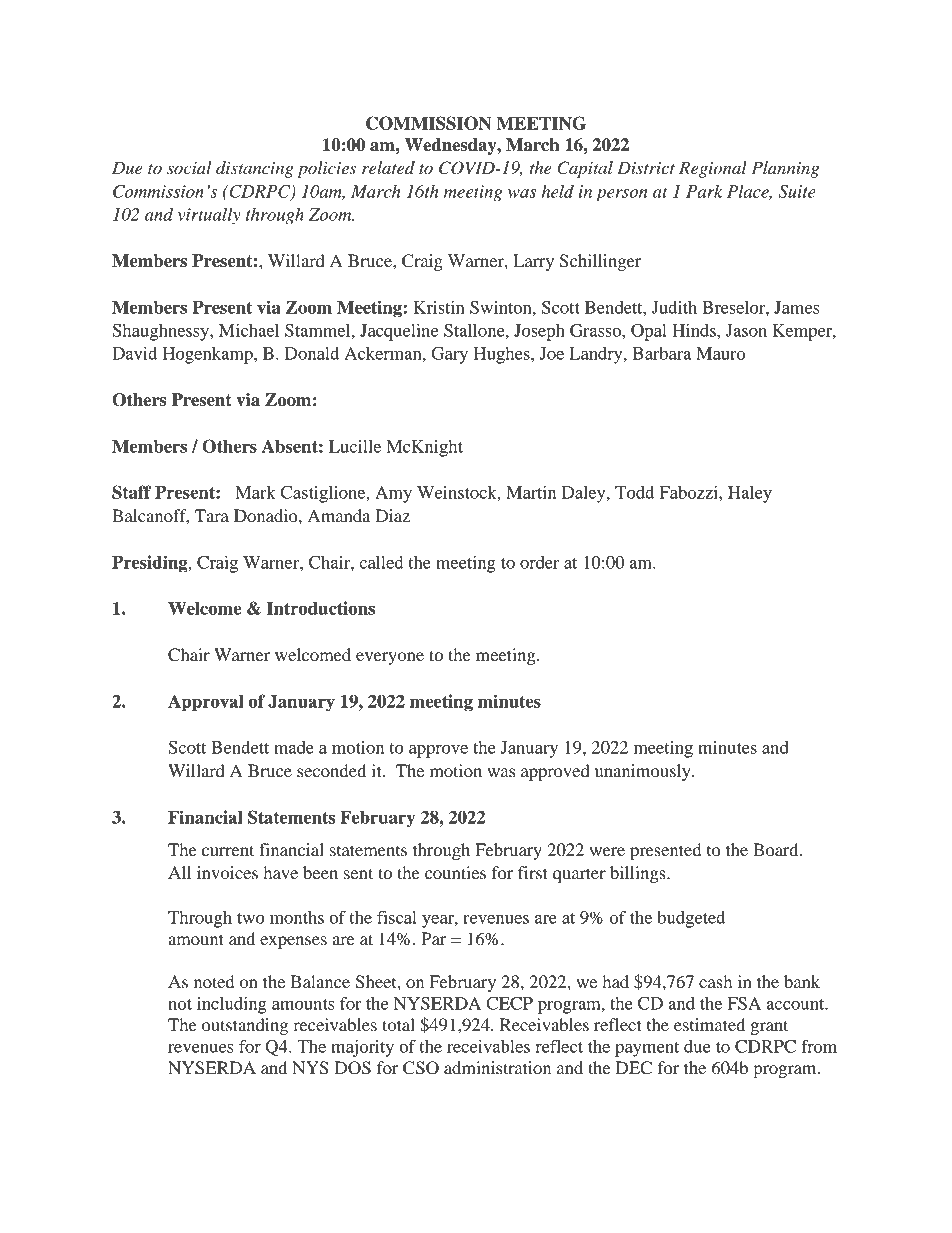 The width and height of the image is (952, 1233). Describe the element at coordinates (709, 1024) in the image. I see `estimated` at that location.
